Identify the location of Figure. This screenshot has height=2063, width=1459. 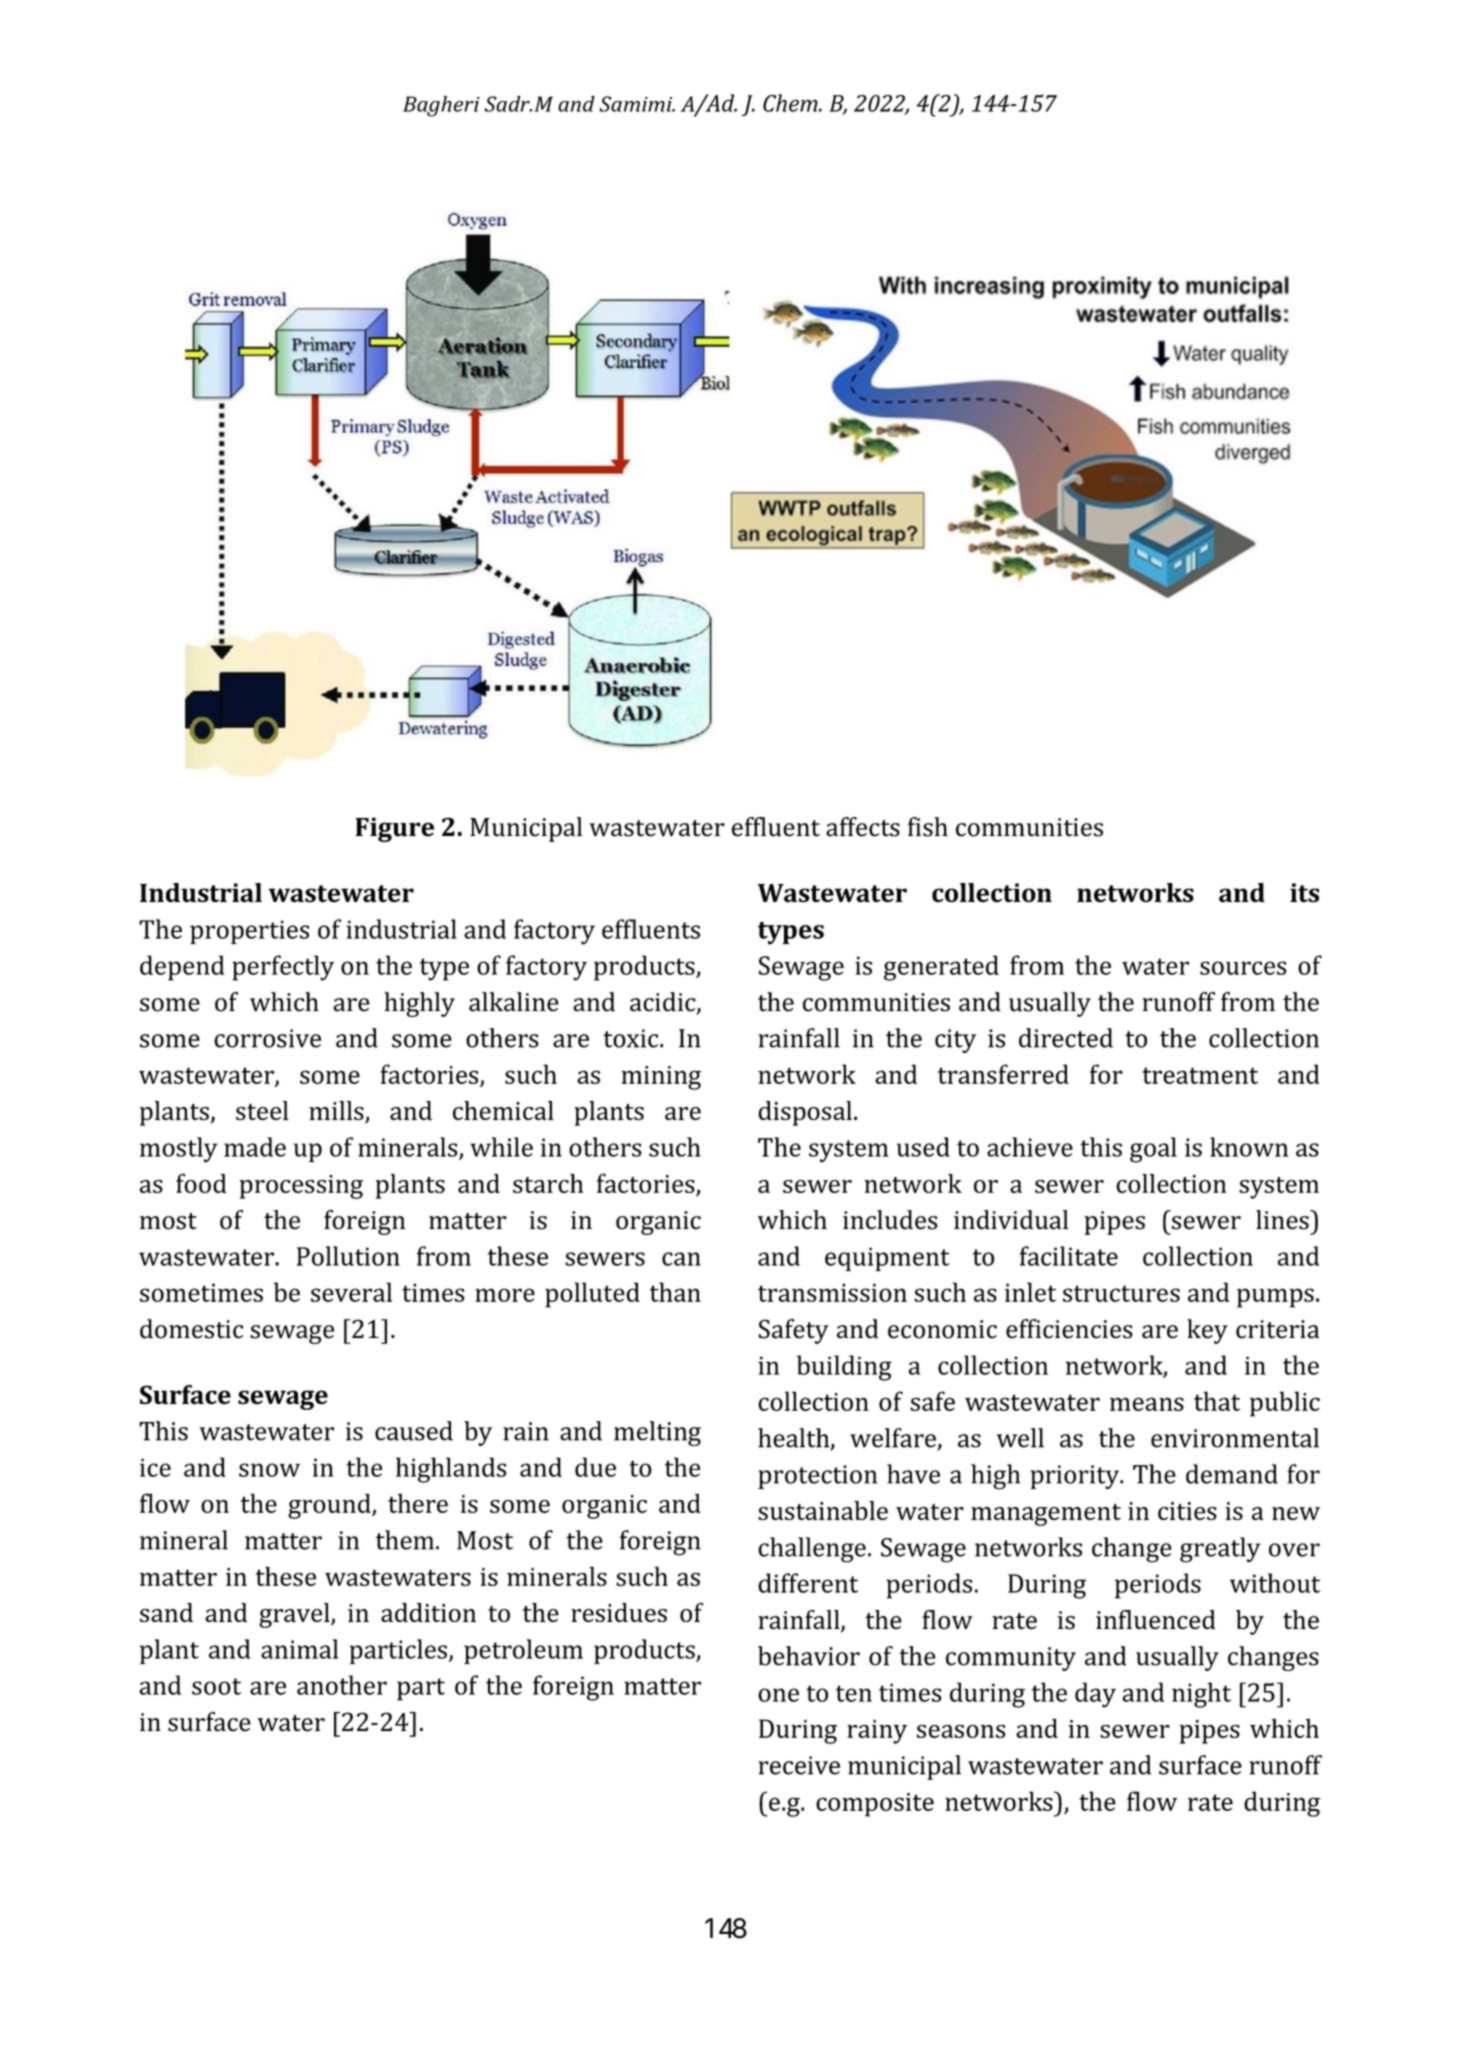
(394, 829).
